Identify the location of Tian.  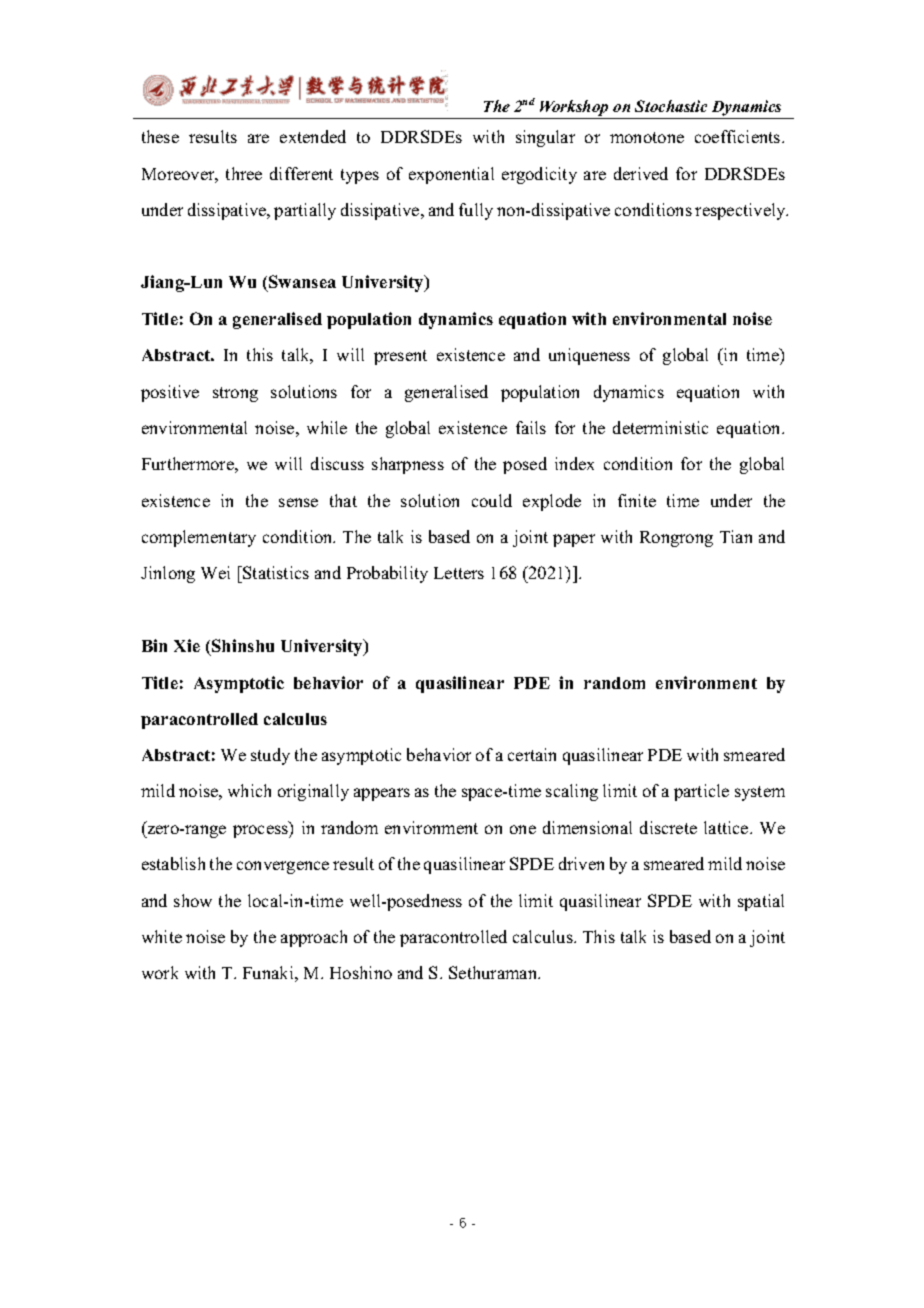
(736, 536).
